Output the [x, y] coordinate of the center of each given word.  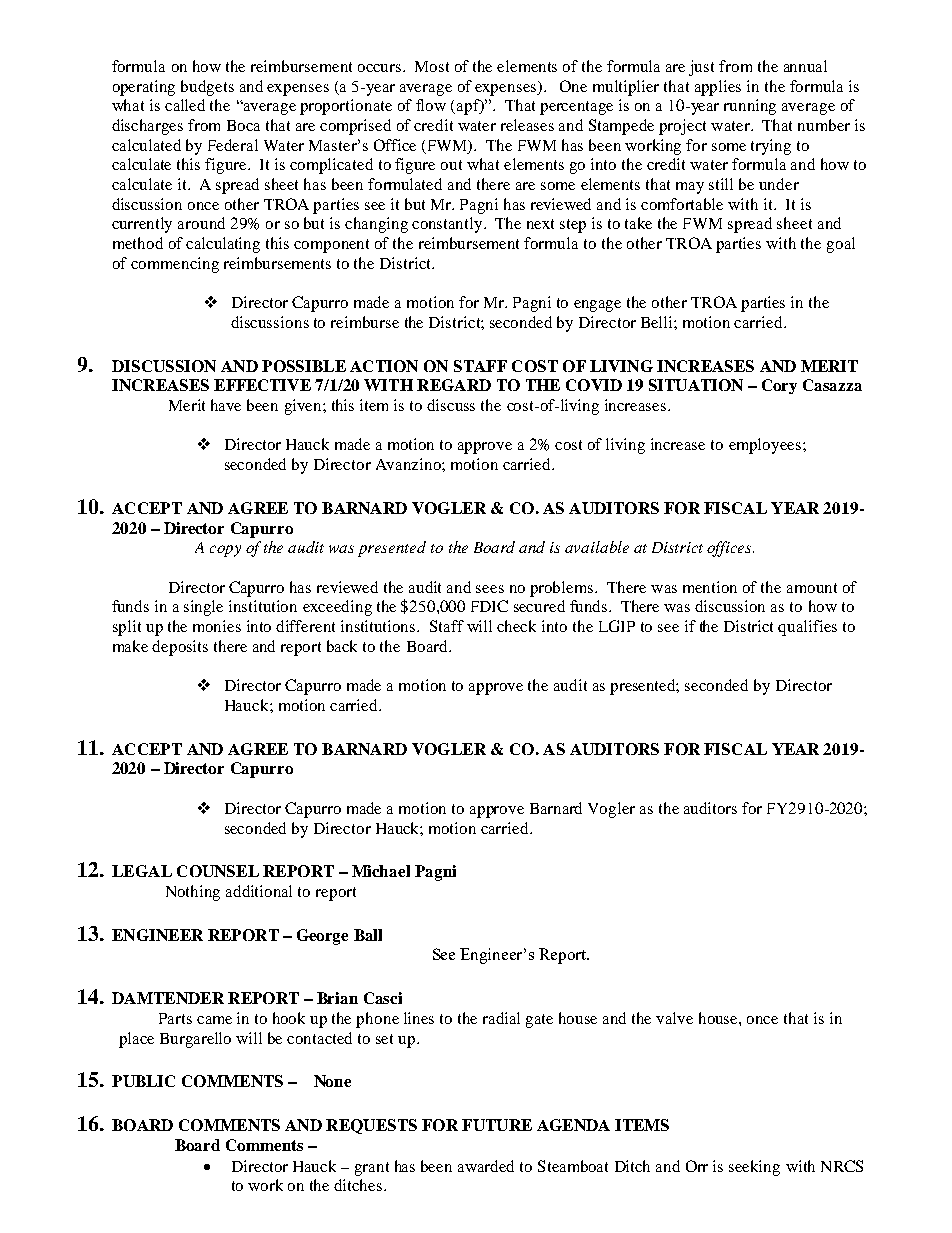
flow [431, 105]
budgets [207, 88]
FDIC [489, 606]
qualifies [807, 628]
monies [217, 626]
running [750, 107]
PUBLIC [143, 1081]
